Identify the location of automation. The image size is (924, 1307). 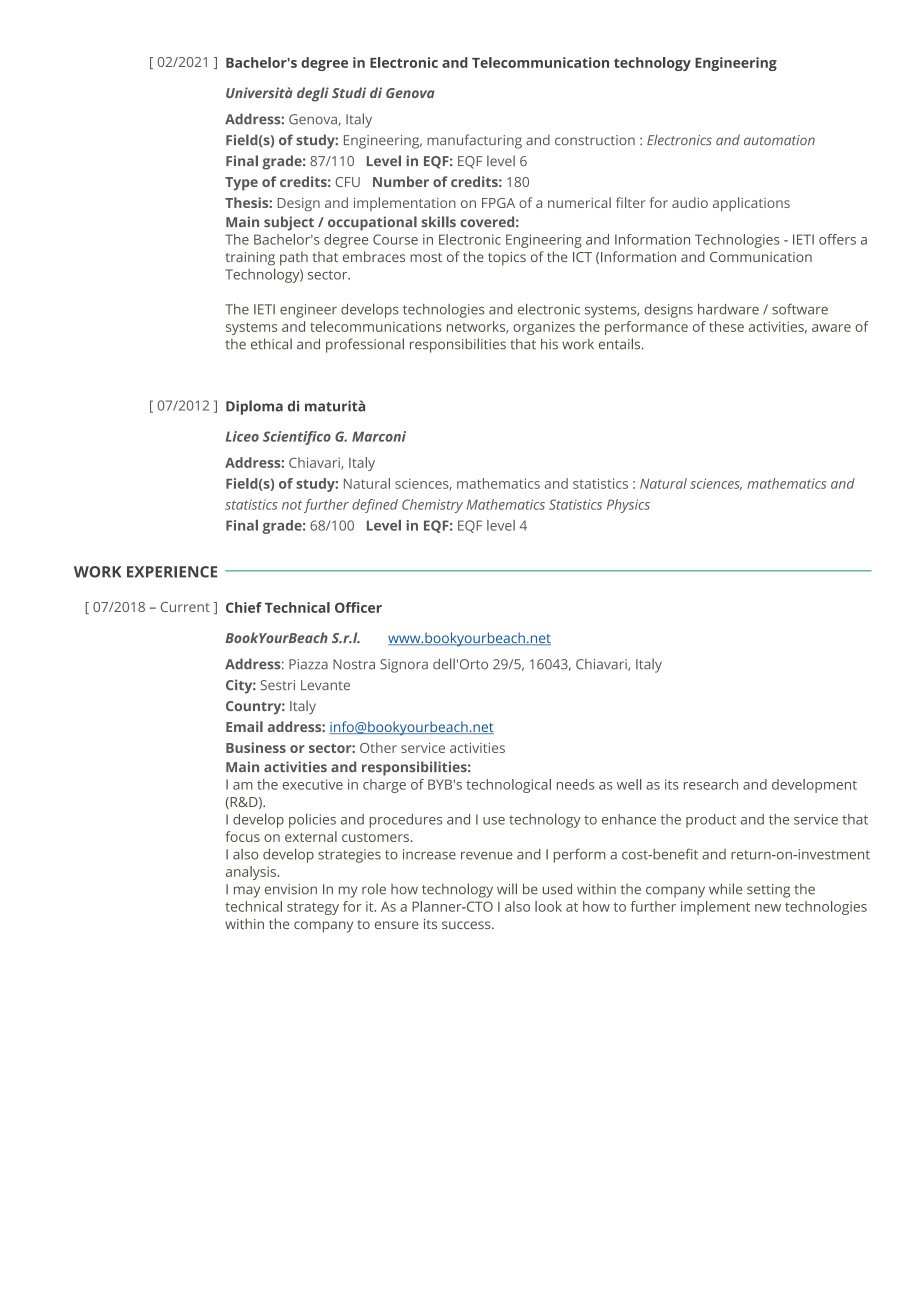
(779, 140).
